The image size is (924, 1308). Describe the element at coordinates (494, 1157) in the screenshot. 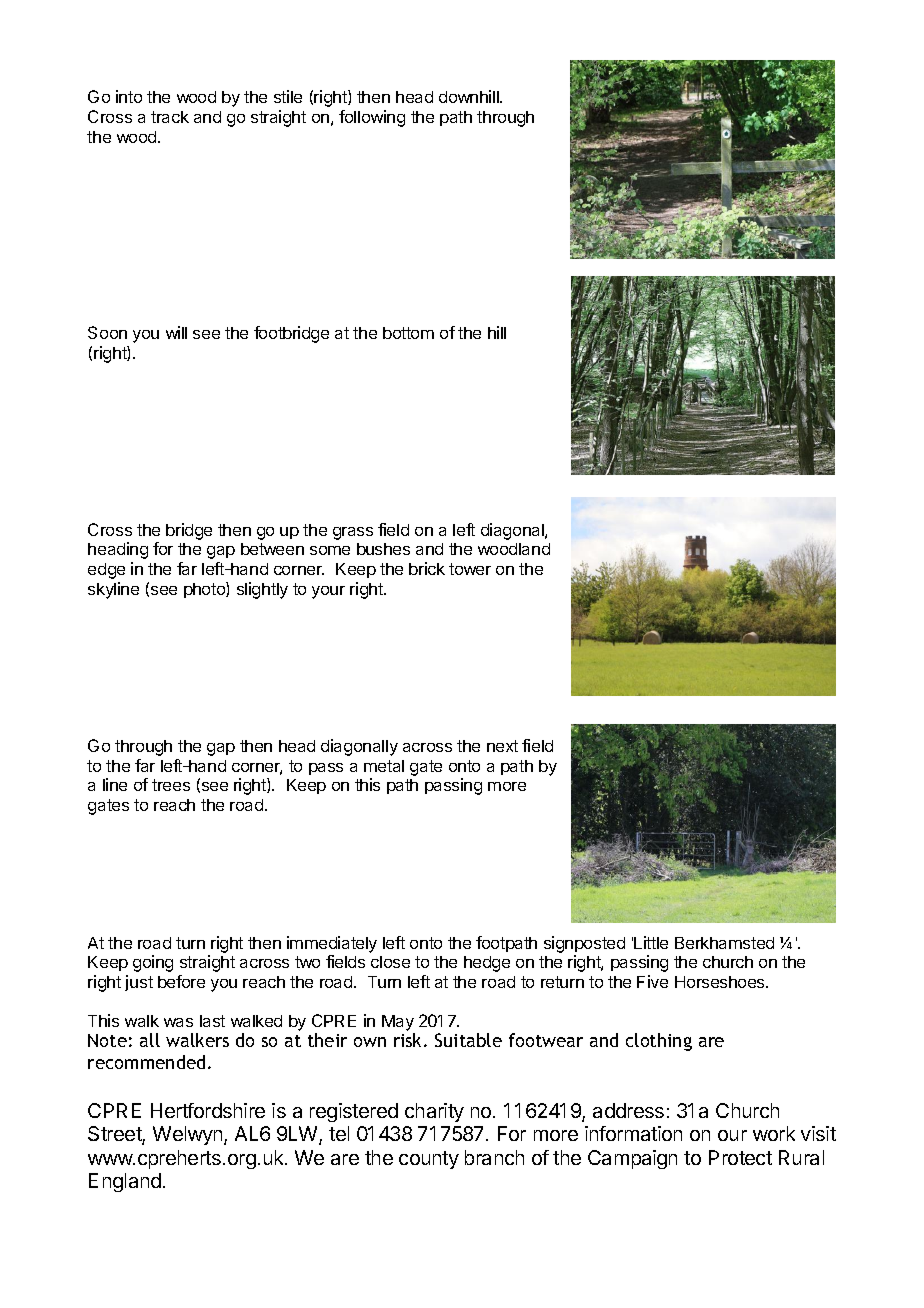

I see `branch` at that location.
